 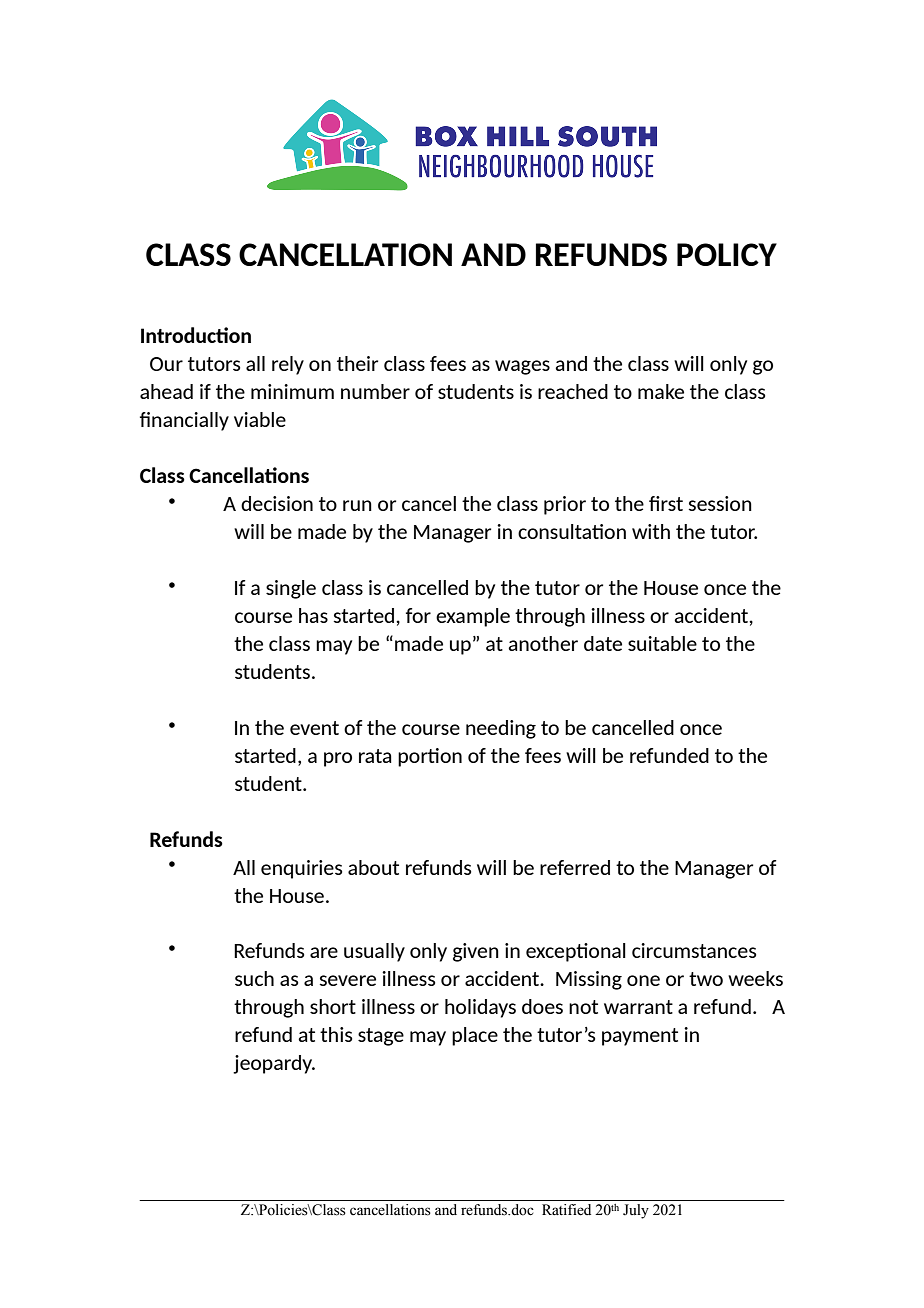 What do you see at coordinates (501, 729) in the screenshot?
I see `needing` at bounding box center [501, 729].
